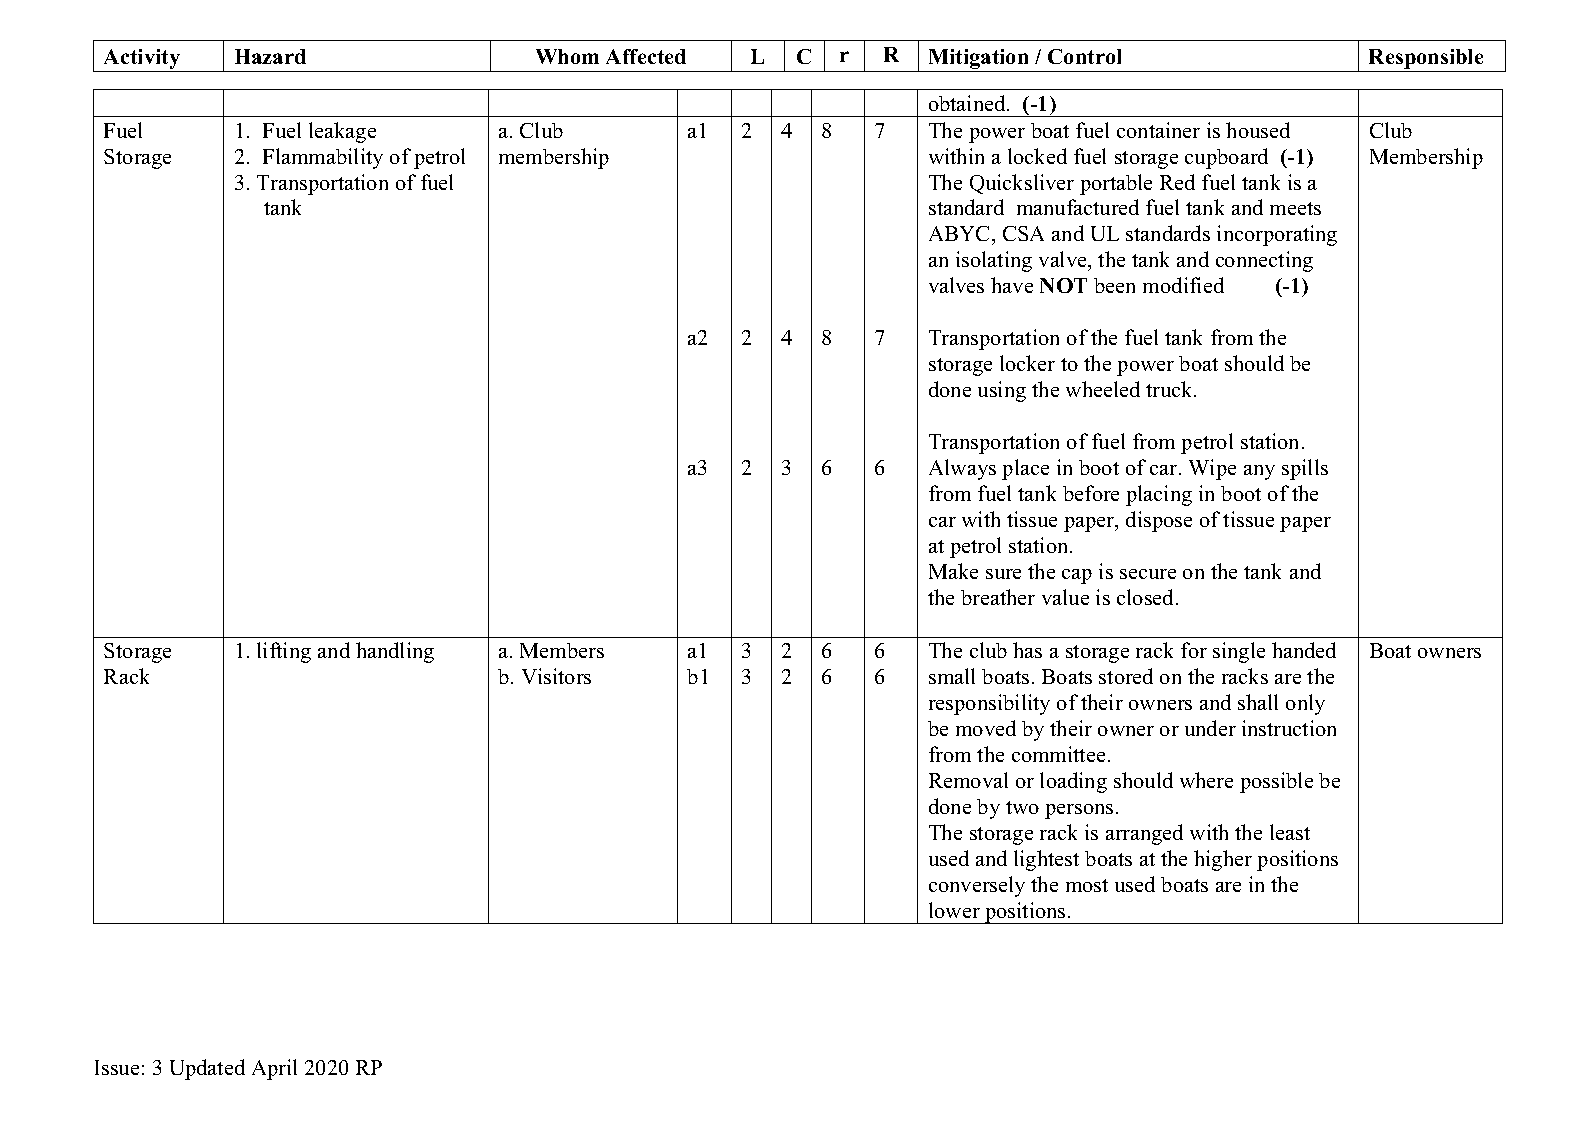  Describe the element at coordinates (270, 56) in the image. I see `Hazard` at that location.
